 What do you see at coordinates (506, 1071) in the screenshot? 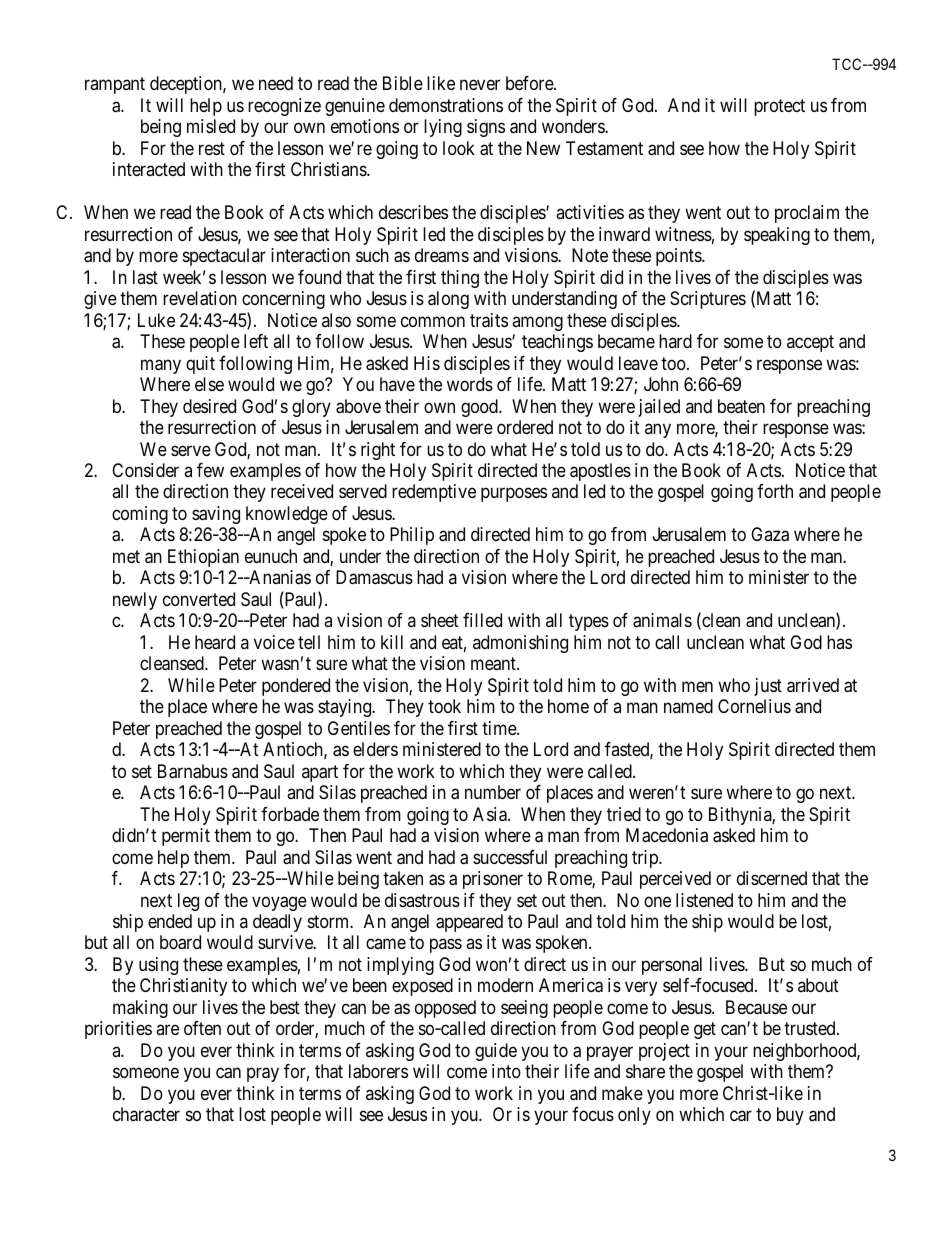
I see `into` at bounding box center [506, 1071].
